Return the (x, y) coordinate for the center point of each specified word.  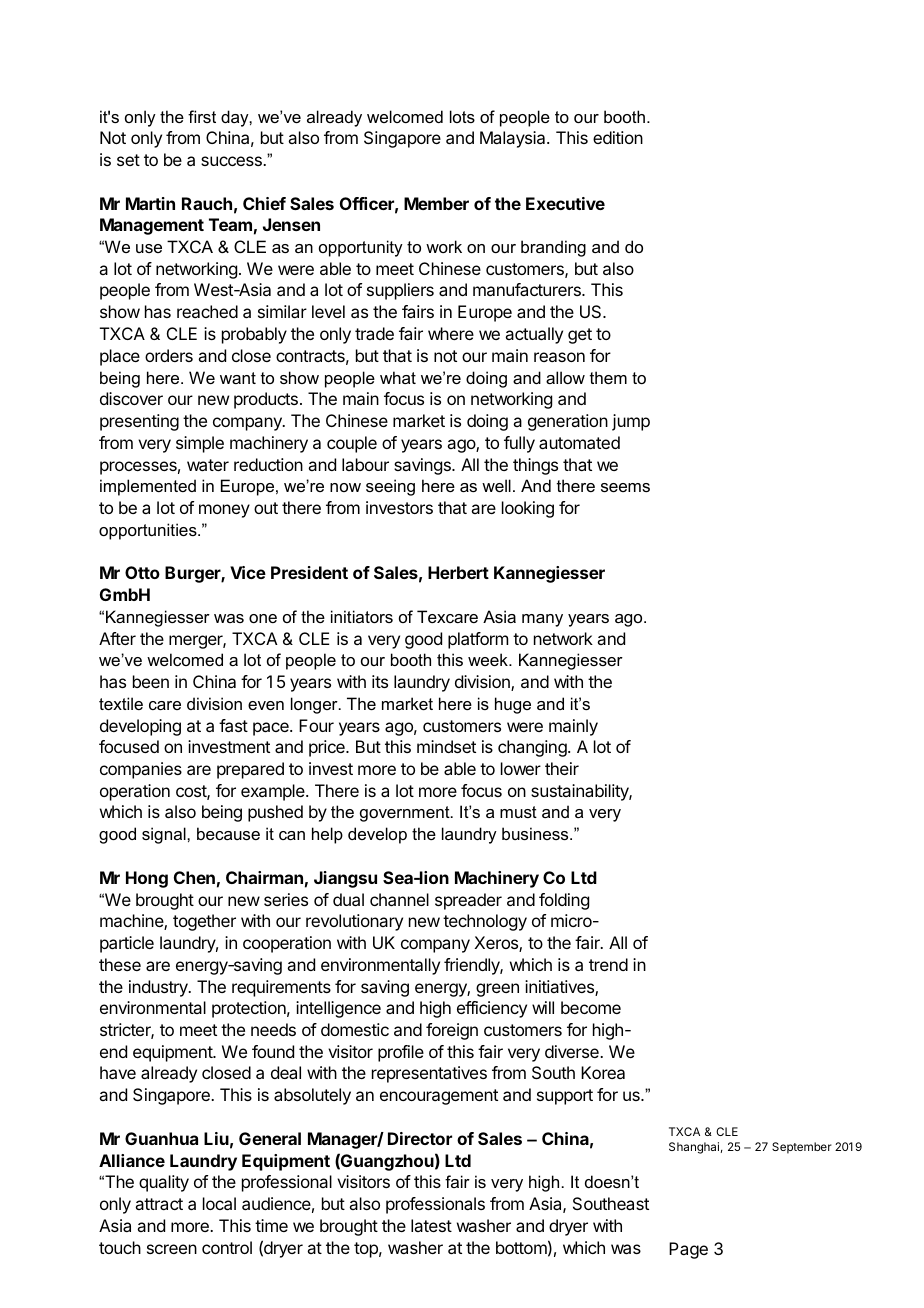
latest (431, 1225)
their (562, 768)
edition (618, 137)
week (489, 659)
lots (462, 116)
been (151, 681)
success (232, 161)
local (219, 1203)
